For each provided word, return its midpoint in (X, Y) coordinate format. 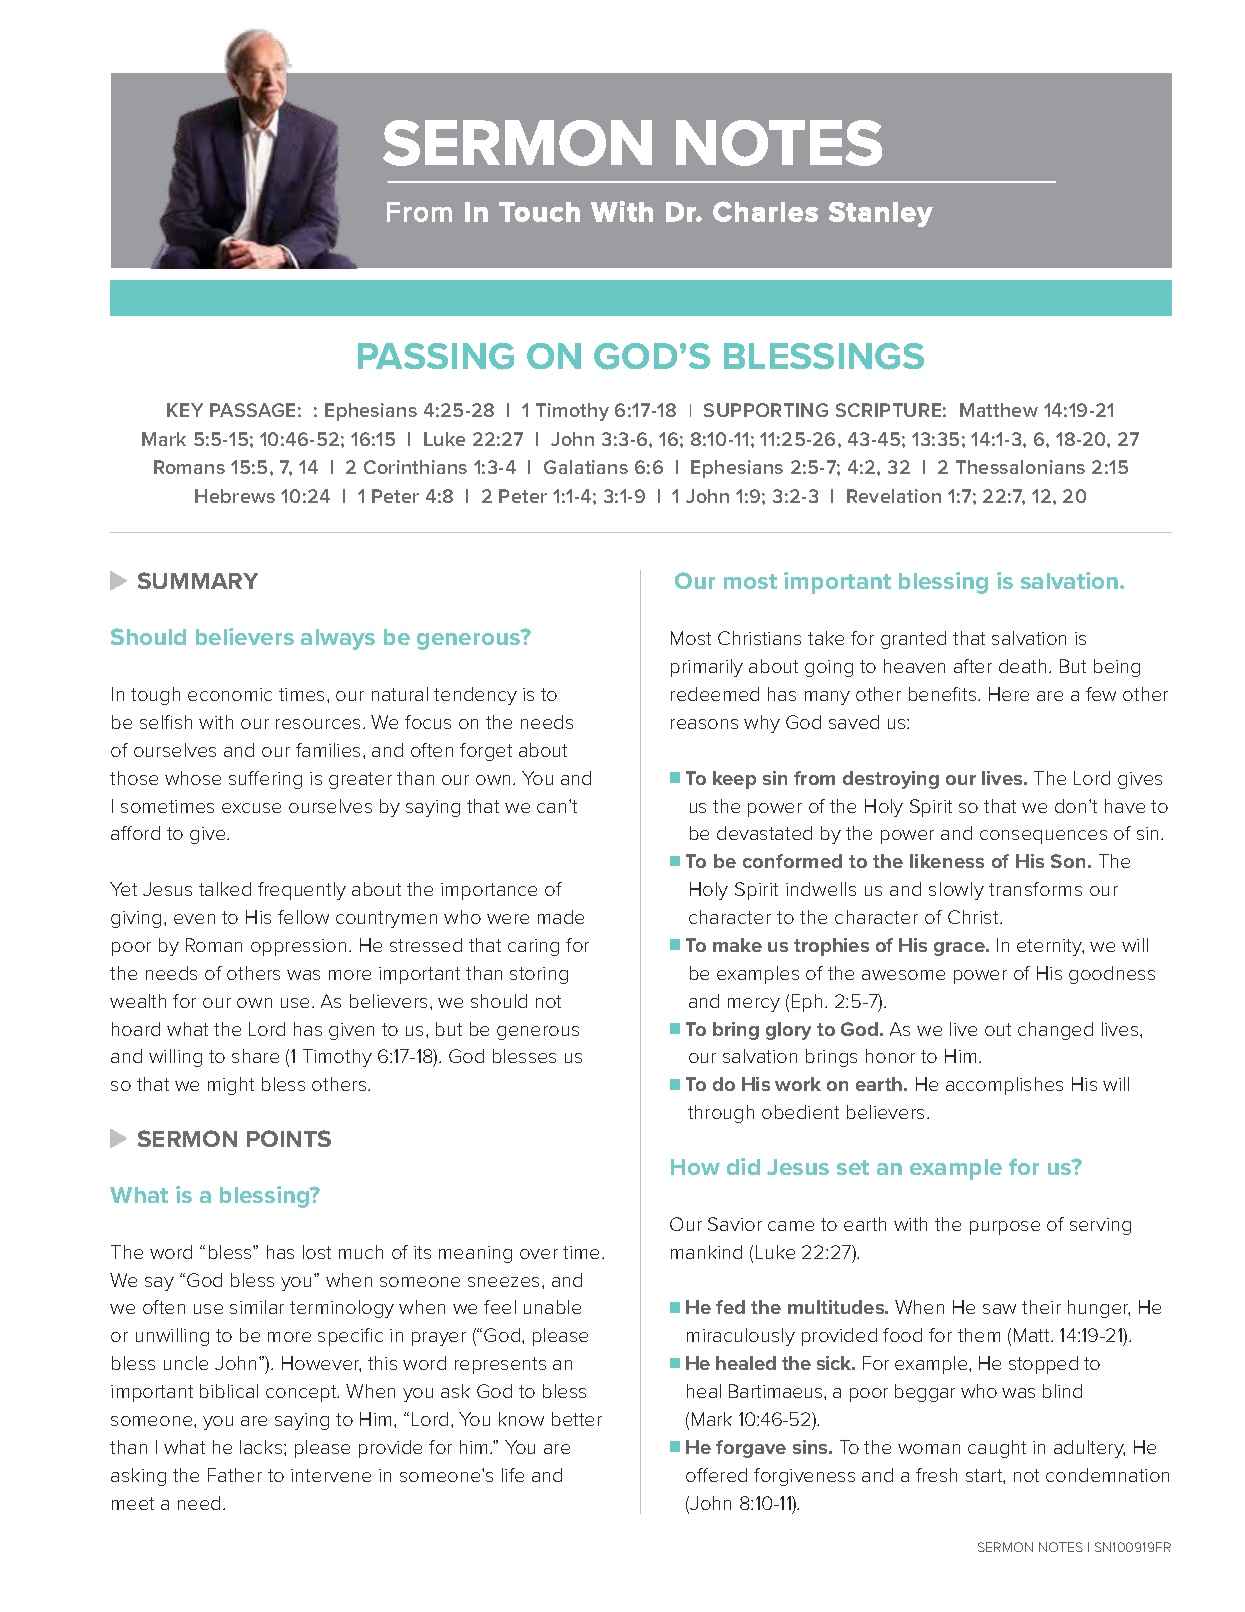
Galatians (586, 467)
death (1022, 666)
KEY (185, 410)
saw (999, 1309)
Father (235, 1475)
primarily (707, 668)
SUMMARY (198, 580)
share (255, 1056)
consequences (1043, 837)
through (721, 1114)
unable (552, 1307)
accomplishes (1004, 1086)
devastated (764, 833)
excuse (251, 808)
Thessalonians (1020, 467)
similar (257, 1307)
